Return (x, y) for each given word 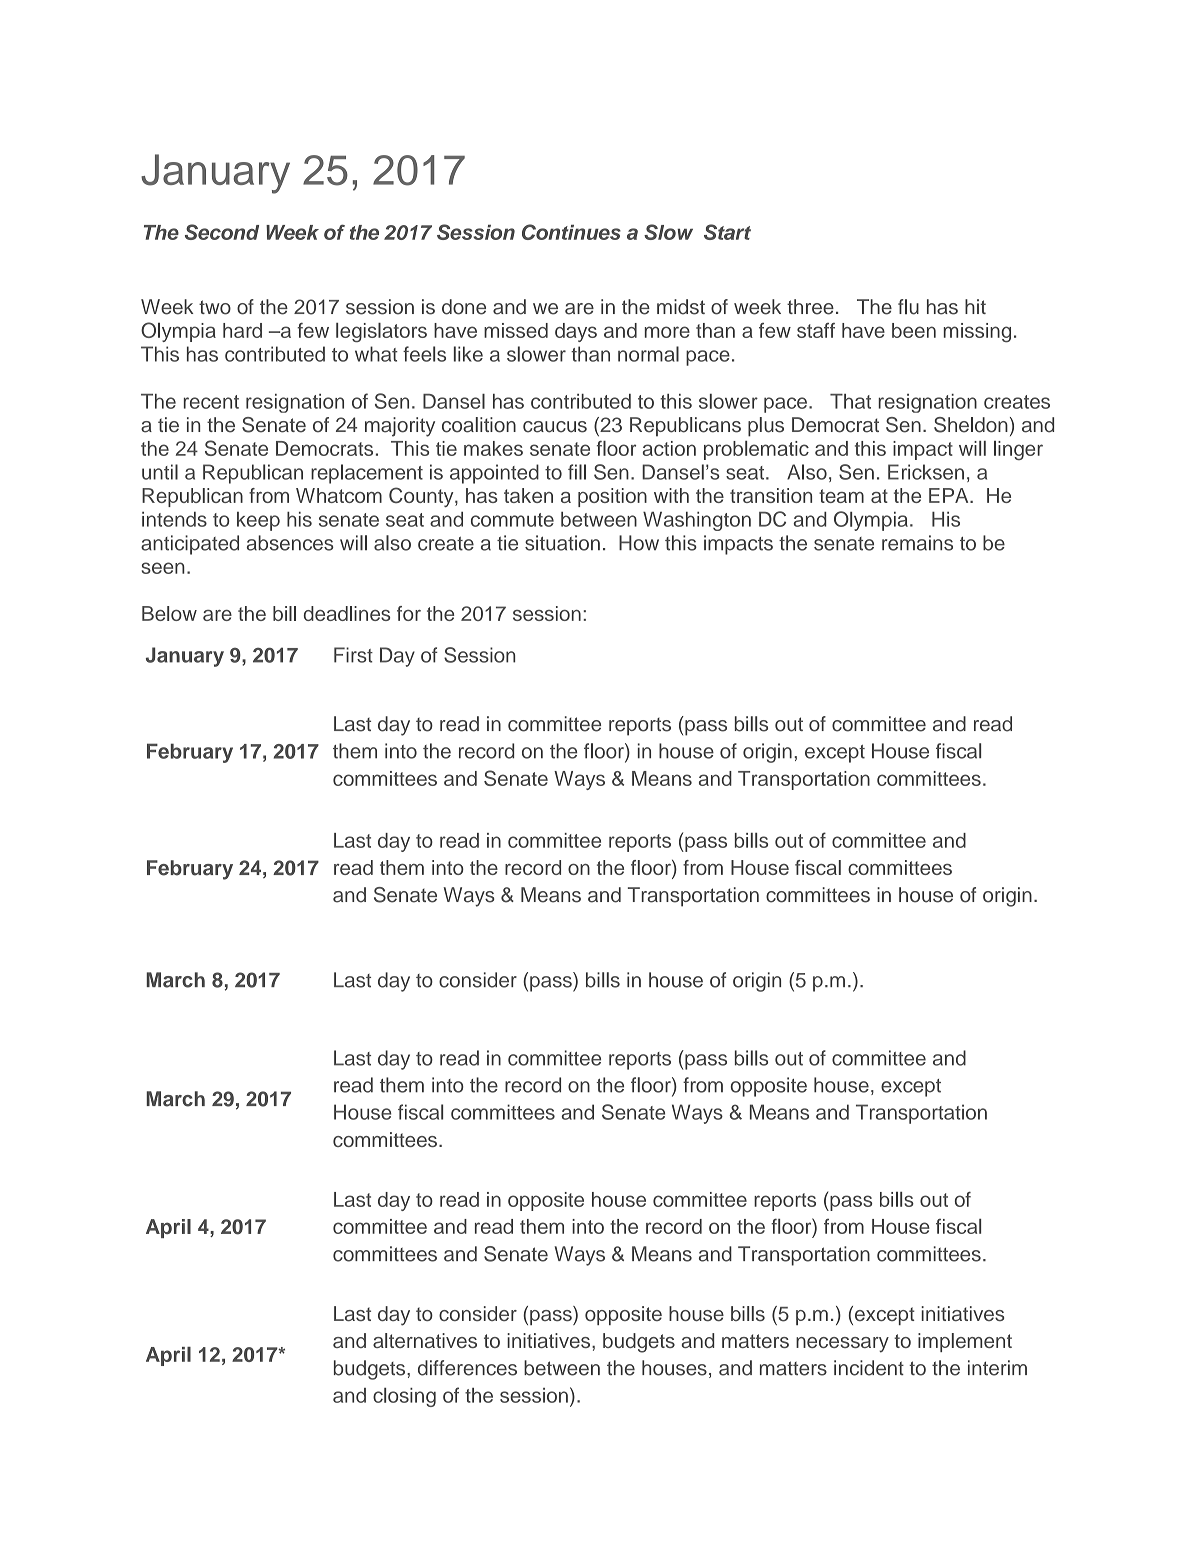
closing (404, 1397)
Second (222, 232)
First (353, 655)
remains (917, 543)
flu (908, 307)
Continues (571, 232)
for (409, 613)
